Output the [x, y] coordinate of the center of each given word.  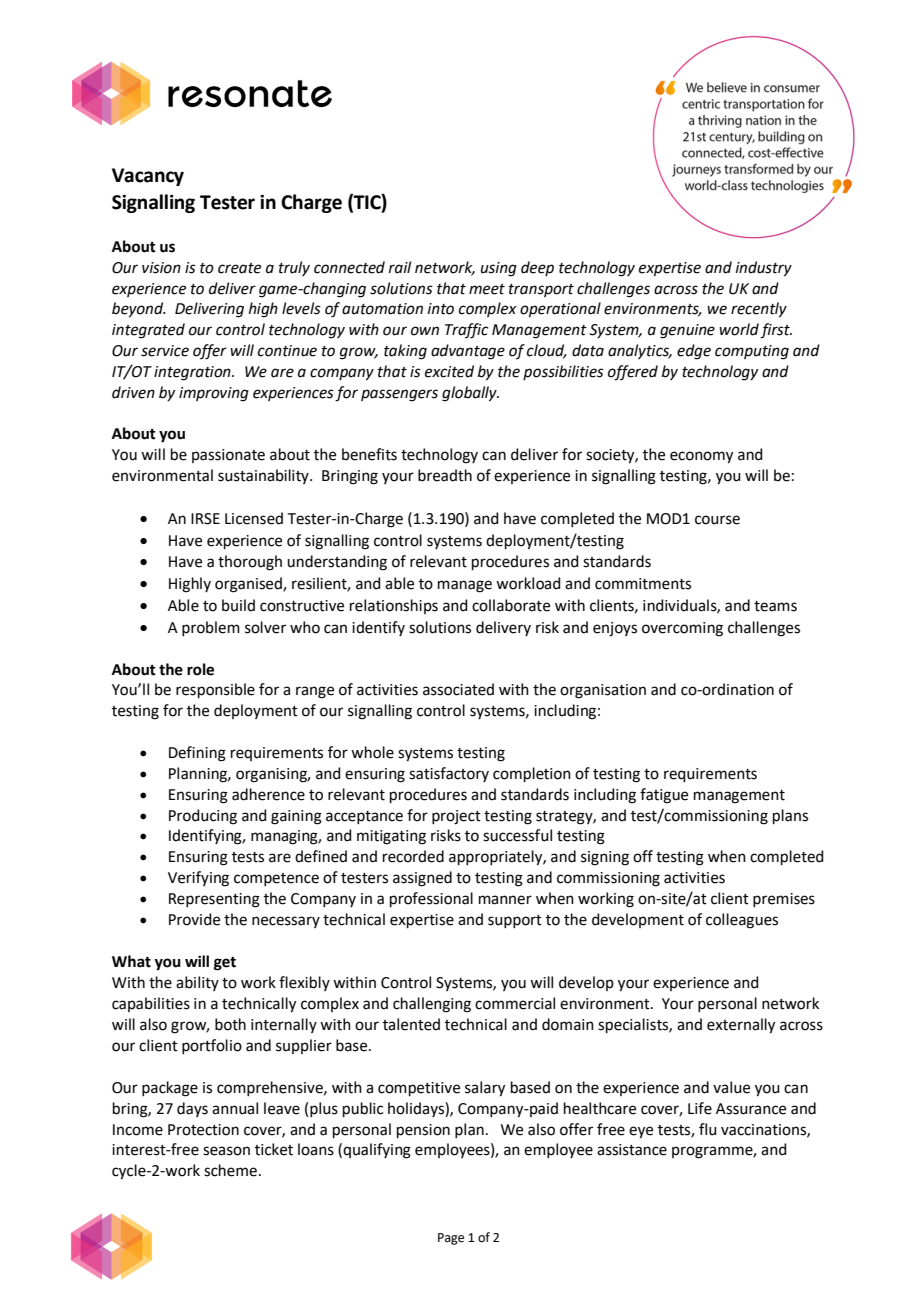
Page [451, 1239]
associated [458, 689]
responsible [215, 690]
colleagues [742, 921]
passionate [228, 456]
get [225, 964]
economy [701, 457]
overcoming [682, 629]
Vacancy [148, 177]
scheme [230, 1170]
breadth [445, 475]
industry [764, 269]
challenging [432, 1005]
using [499, 269]
